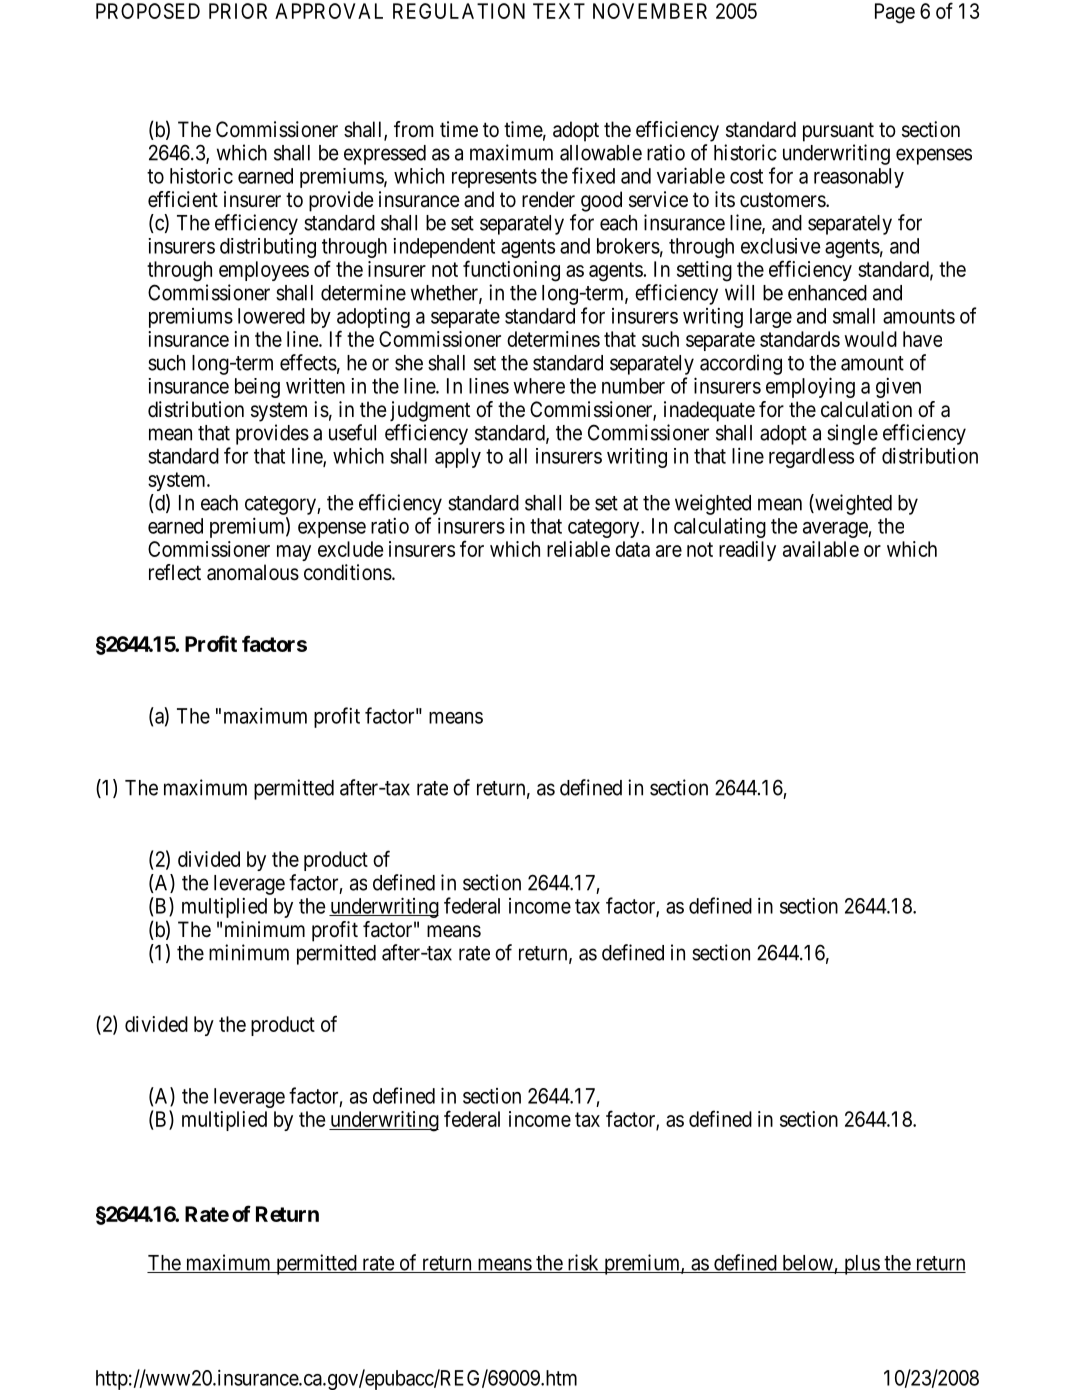 The height and width of the image is (1390, 1074). I want to click on reliable, so click(578, 549).
